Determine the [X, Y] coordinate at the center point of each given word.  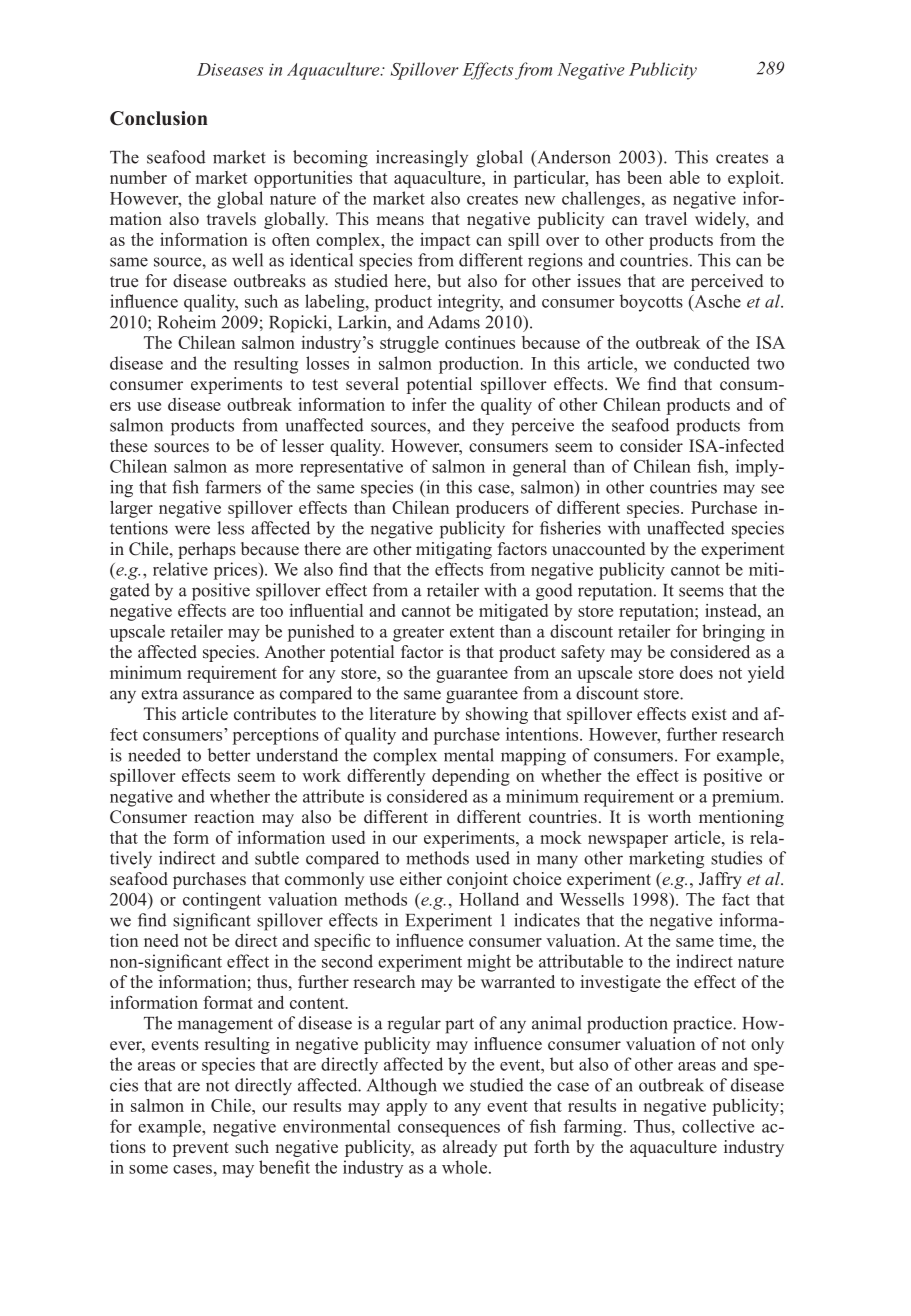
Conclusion [159, 118]
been [644, 177]
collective [718, 1126]
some [148, 1169]
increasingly [422, 159]
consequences [449, 1130]
